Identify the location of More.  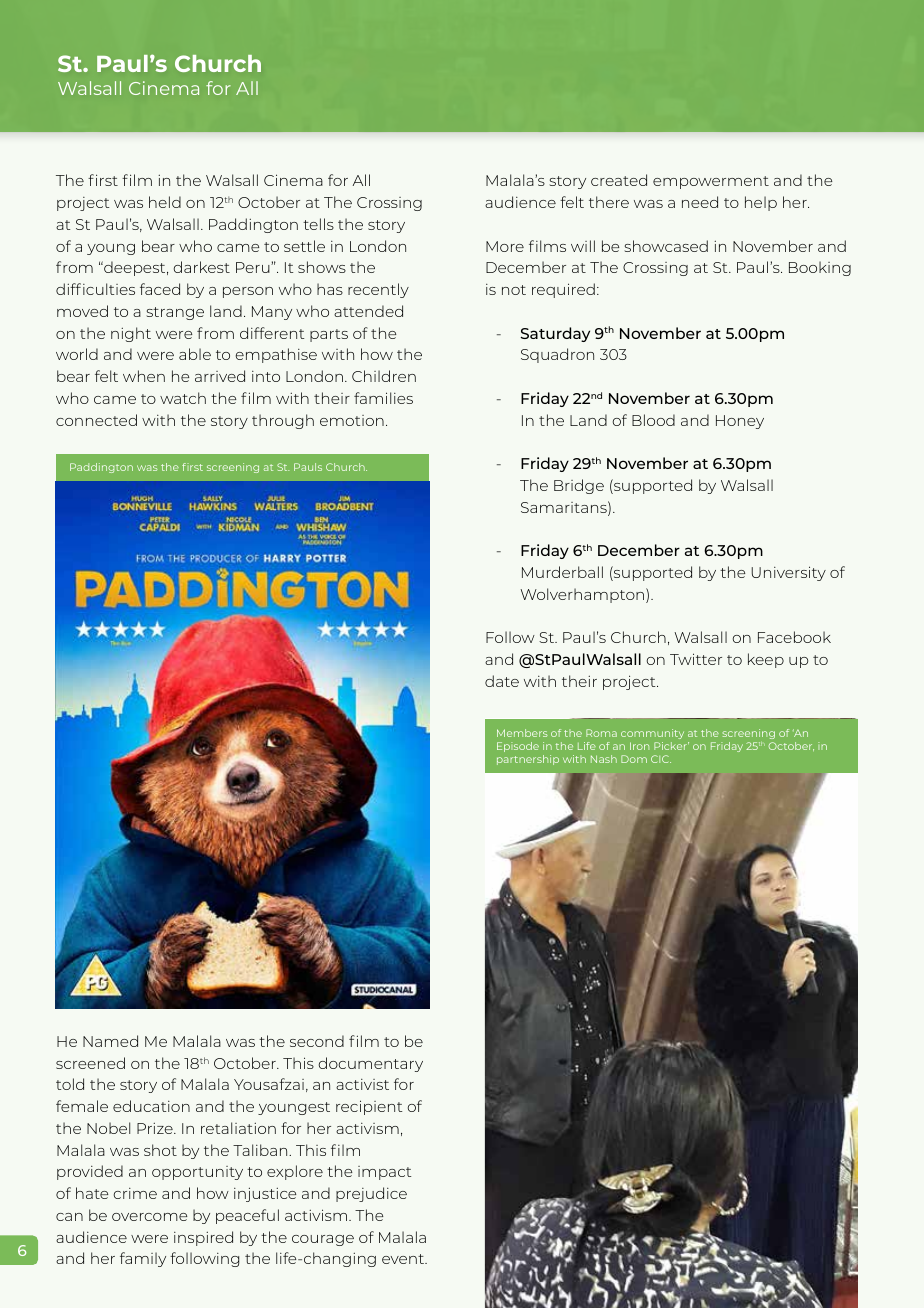
(505, 246).
